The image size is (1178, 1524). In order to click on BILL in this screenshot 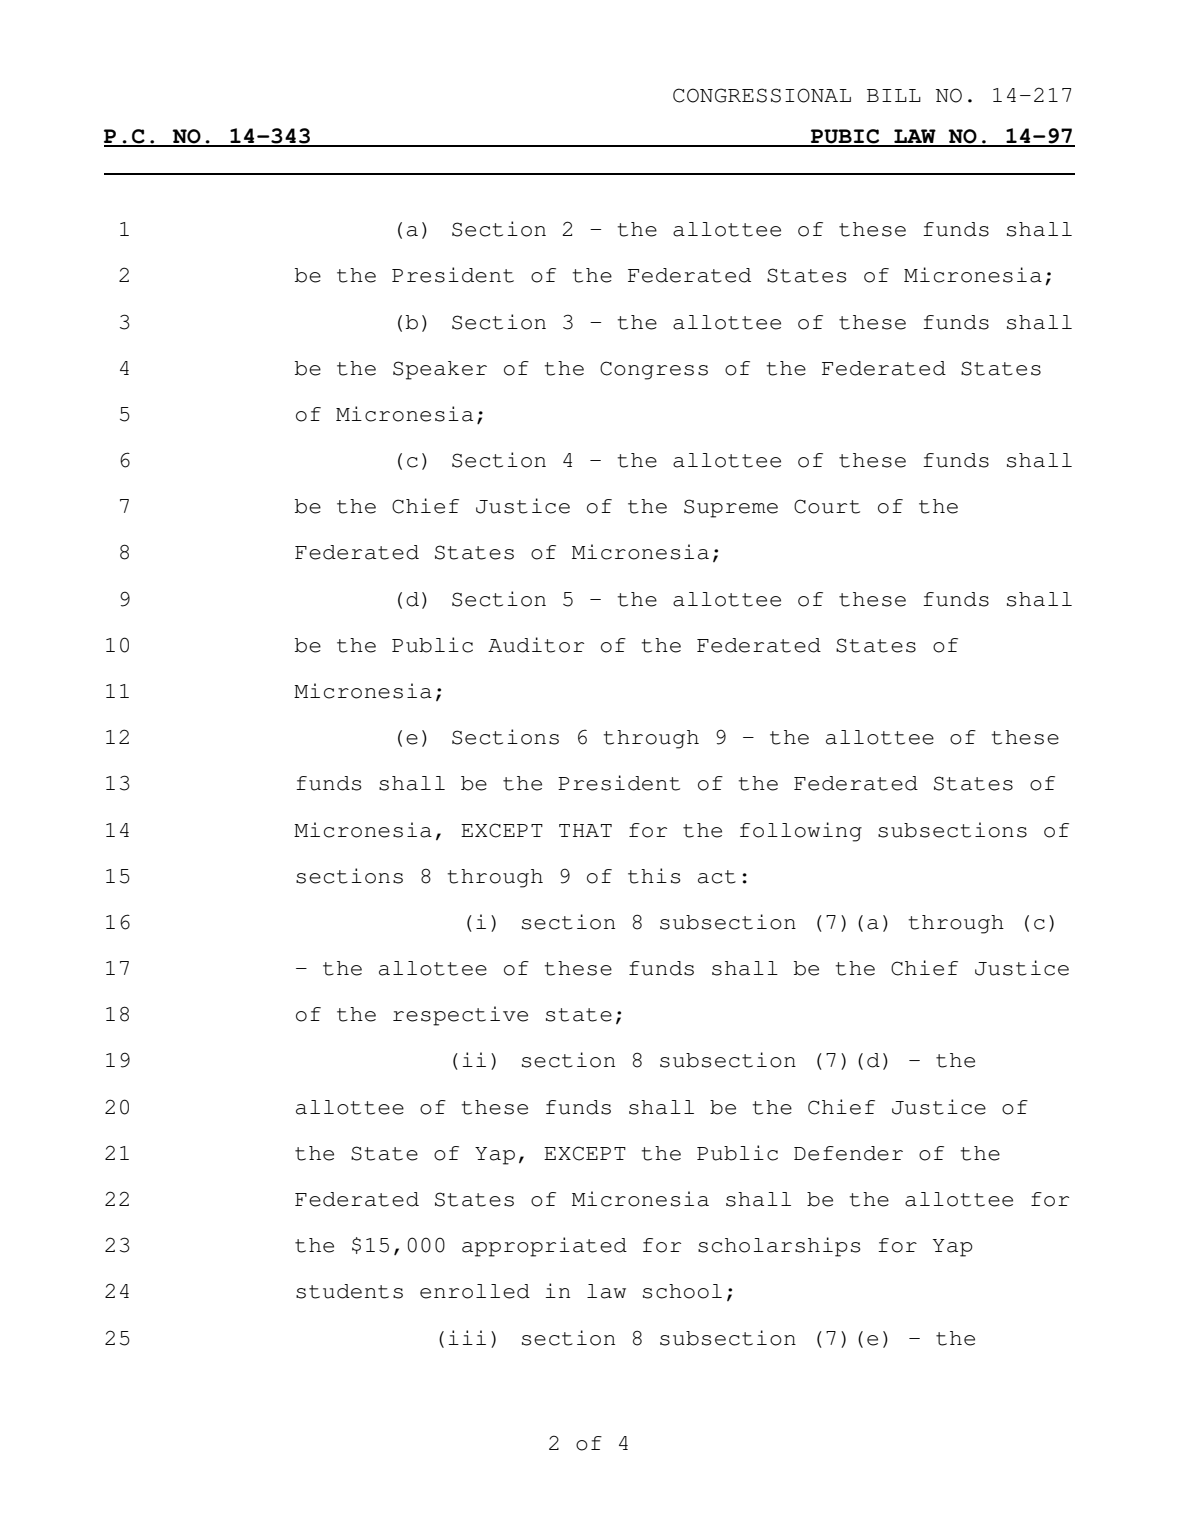, I will do `click(894, 95)`.
